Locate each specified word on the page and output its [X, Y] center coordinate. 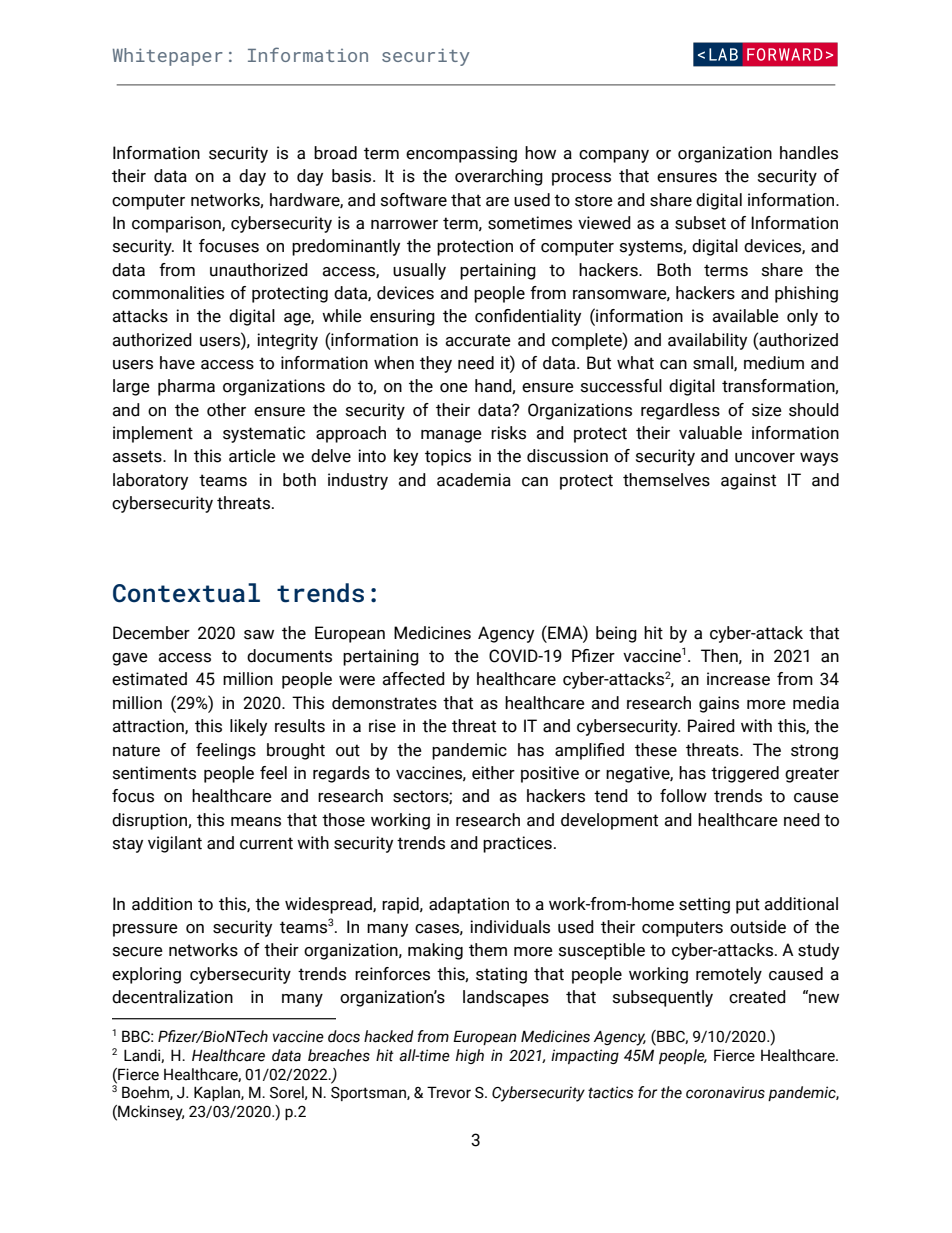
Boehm [146, 1093]
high [470, 1056]
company [614, 156]
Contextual [186, 593]
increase [738, 679]
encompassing [461, 154]
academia [474, 480]
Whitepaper [168, 57]
